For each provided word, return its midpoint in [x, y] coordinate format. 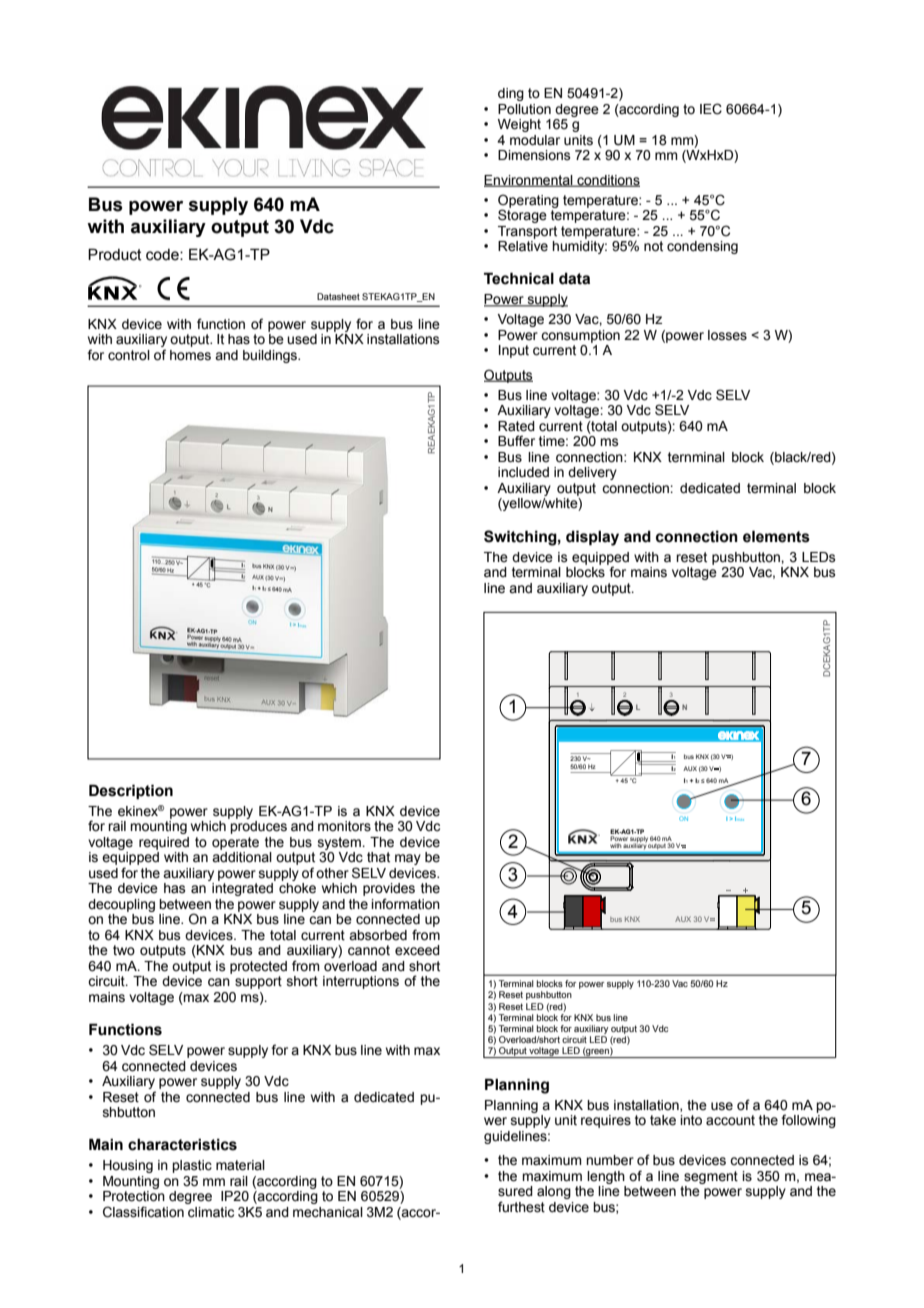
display [592, 538]
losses [727, 335]
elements [776, 536]
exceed [417, 950]
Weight [519, 125]
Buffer [516, 441]
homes [190, 355]
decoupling [121, 905]
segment [711, 1177]
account [730, 1120]
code [163, 255]
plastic [192, 1166]
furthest [521, 1207]
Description [131, 791]
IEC [711, 109]
